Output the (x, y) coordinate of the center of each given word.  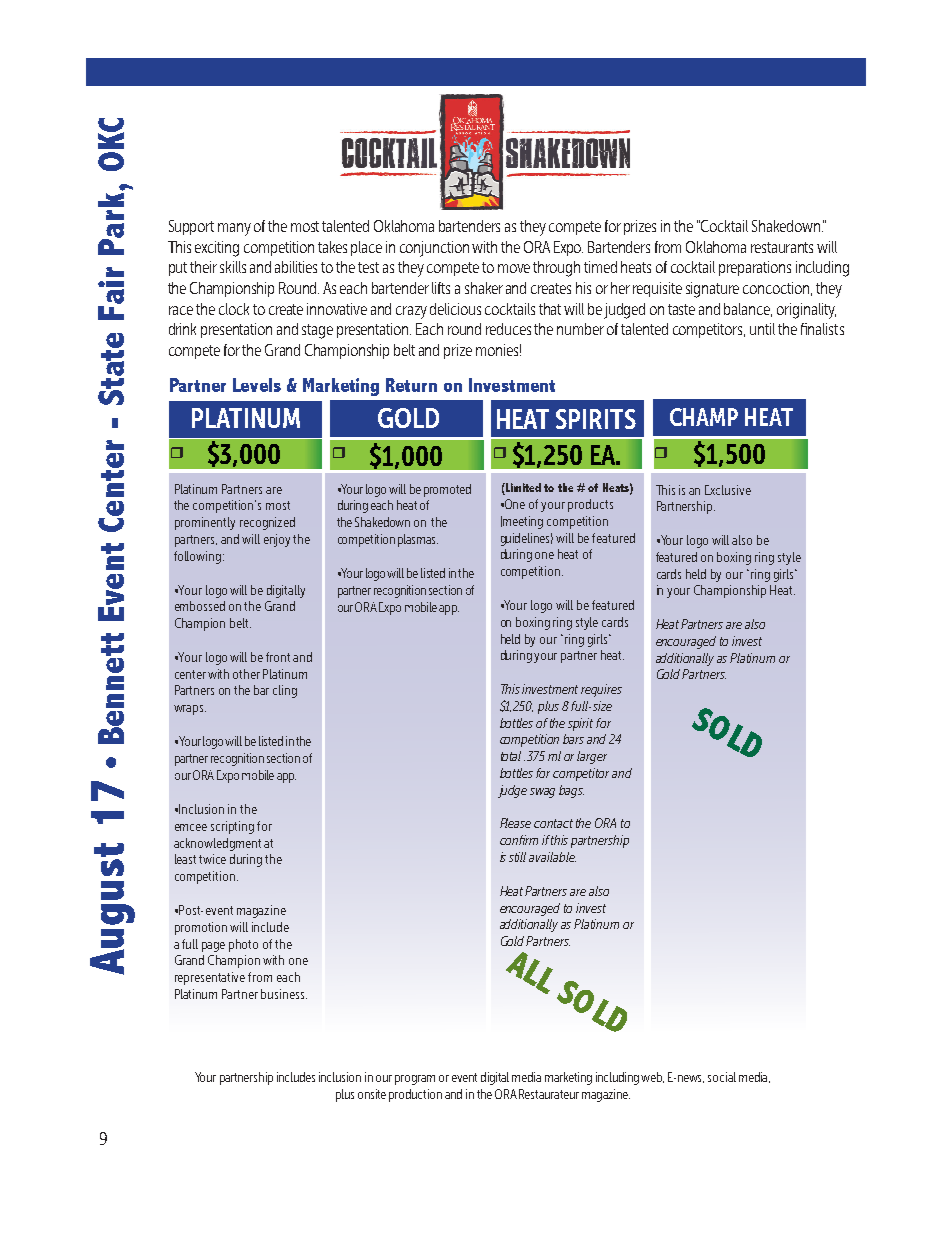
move (514, 268)
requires (601, 690)
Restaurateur (549, 1094)
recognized (267, 523)
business (284, 994)
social (722, 1077)
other (246, 674)
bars (573, 739)
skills (233, 267)
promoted (447, 490)
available (552, 857)
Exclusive (728, 490)
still (517, 857)
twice (212, 859)
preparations (755, 268)
